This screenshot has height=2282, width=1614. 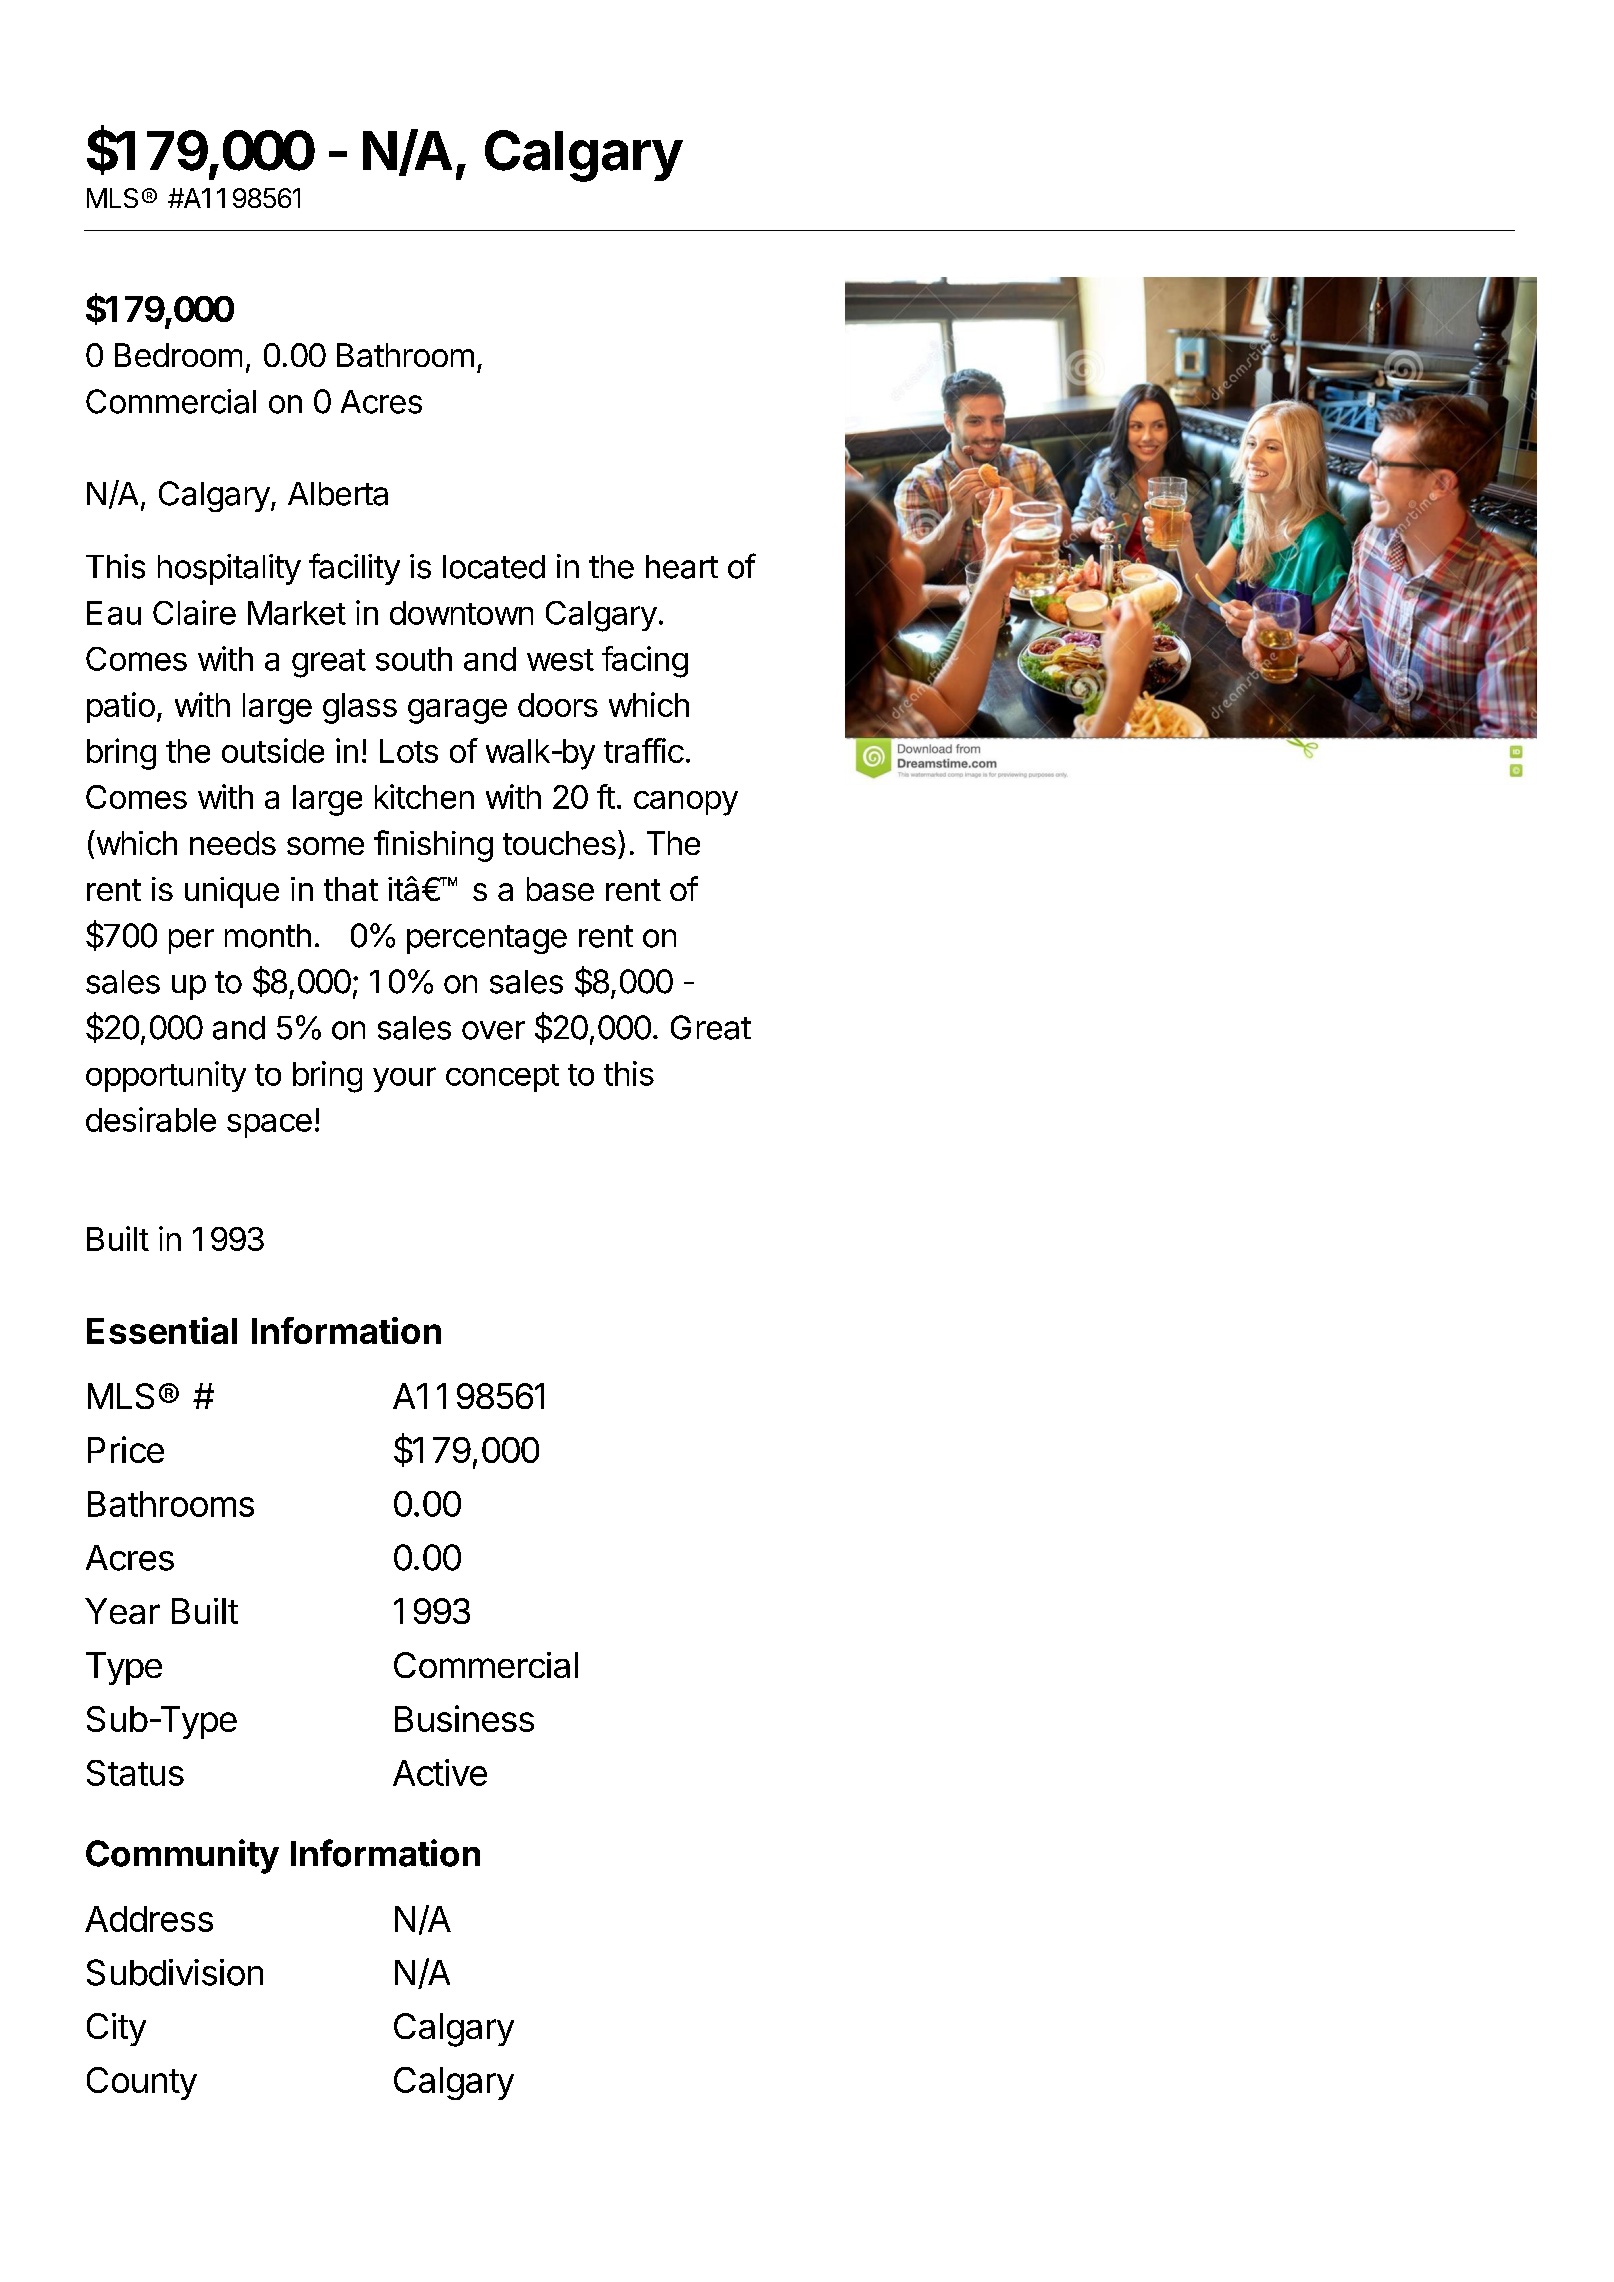 I want to click on your, so click(x=404, y=1079).
